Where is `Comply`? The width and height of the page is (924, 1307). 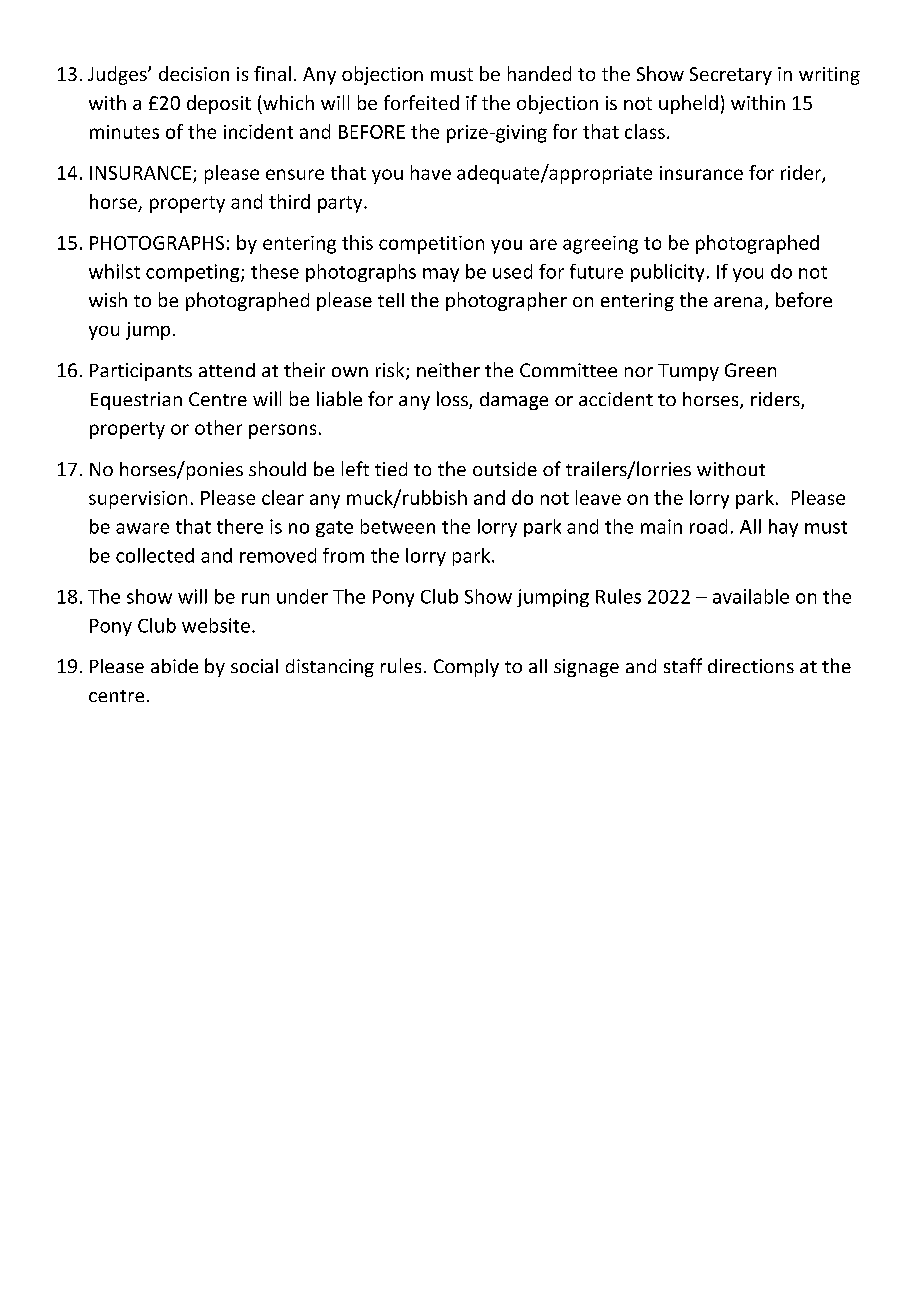 Comply is located at coordinates (466, 668).
